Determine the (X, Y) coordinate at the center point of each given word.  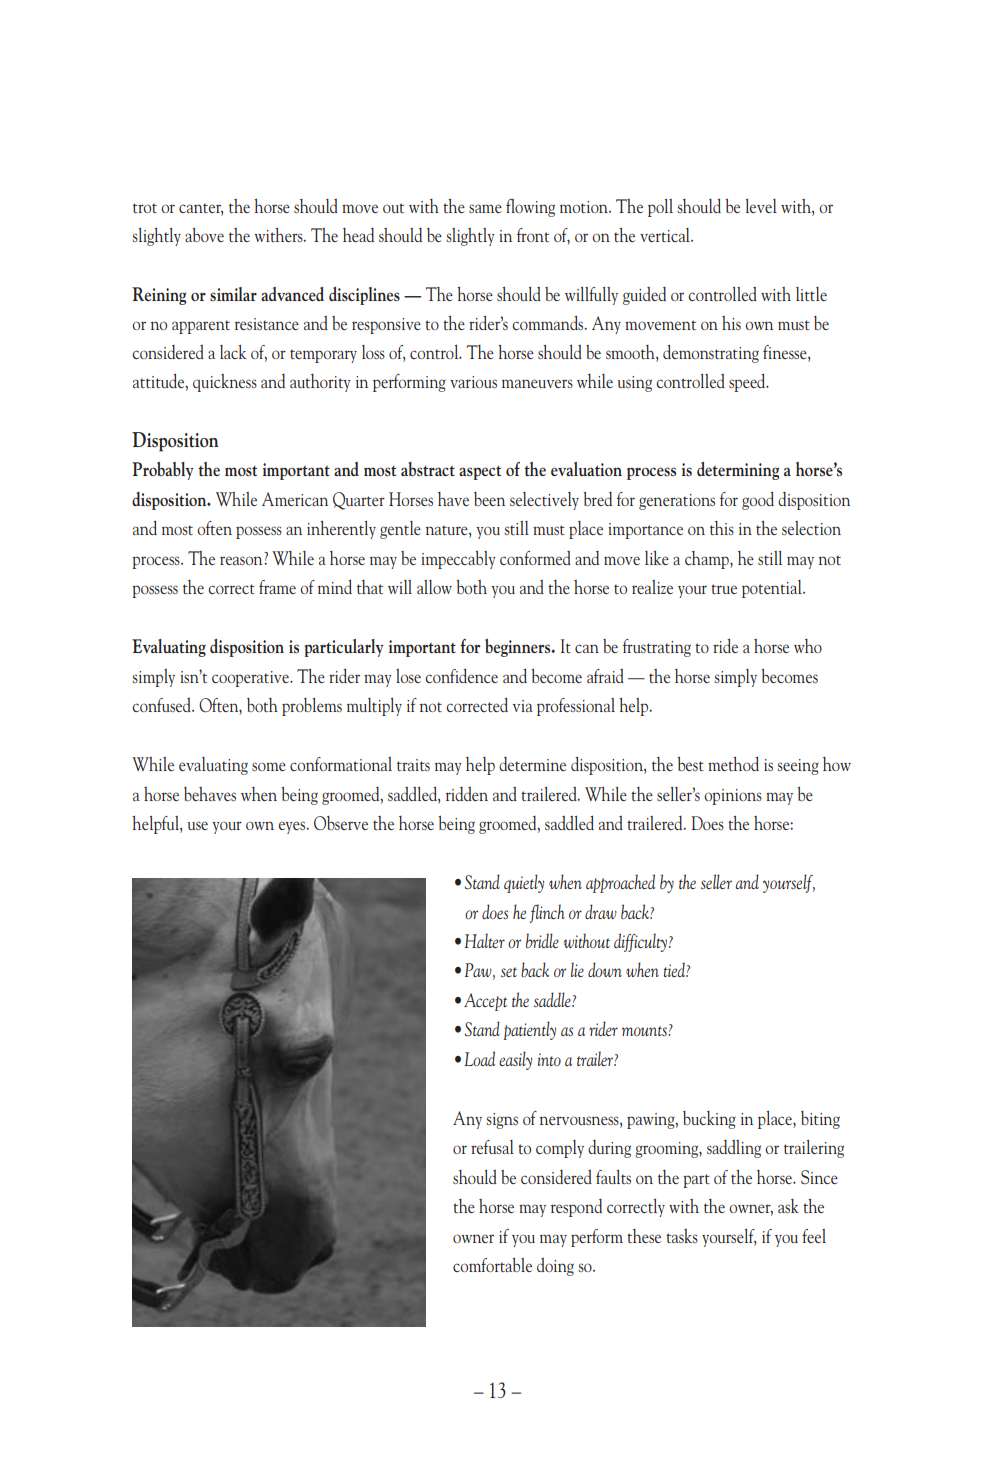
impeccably (458, 560)
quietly (524, 883)
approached (620, 883)
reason (242, 560)
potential (773, 589)
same (485, 208)
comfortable (492, 1265)
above (204, 235)
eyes (293, 827)
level (761, 206)
